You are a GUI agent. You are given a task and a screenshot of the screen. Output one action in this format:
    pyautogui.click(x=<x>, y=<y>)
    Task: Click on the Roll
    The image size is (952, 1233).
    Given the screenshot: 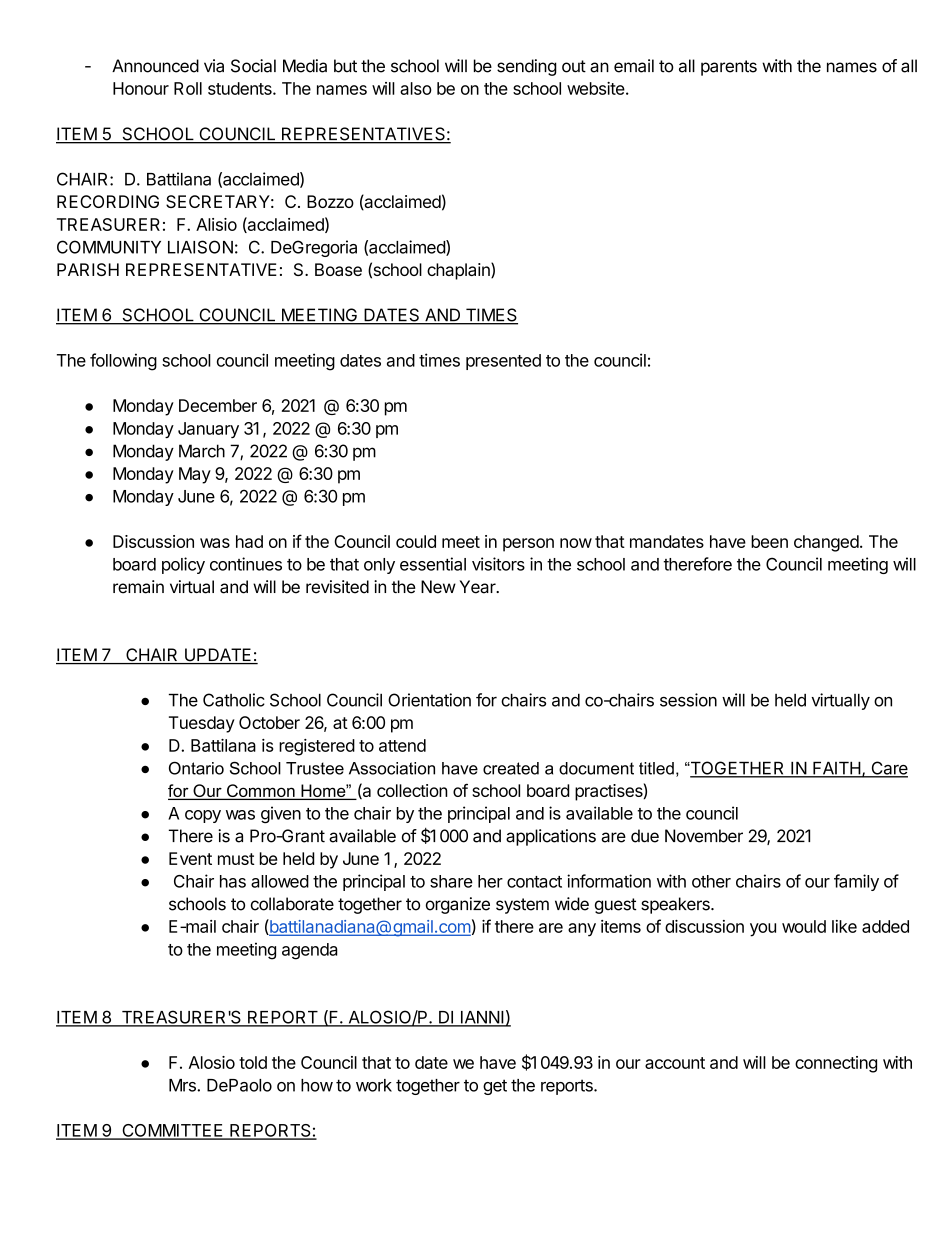 What is the action you would take?
    pyautogui.click(x=188, y=88)
